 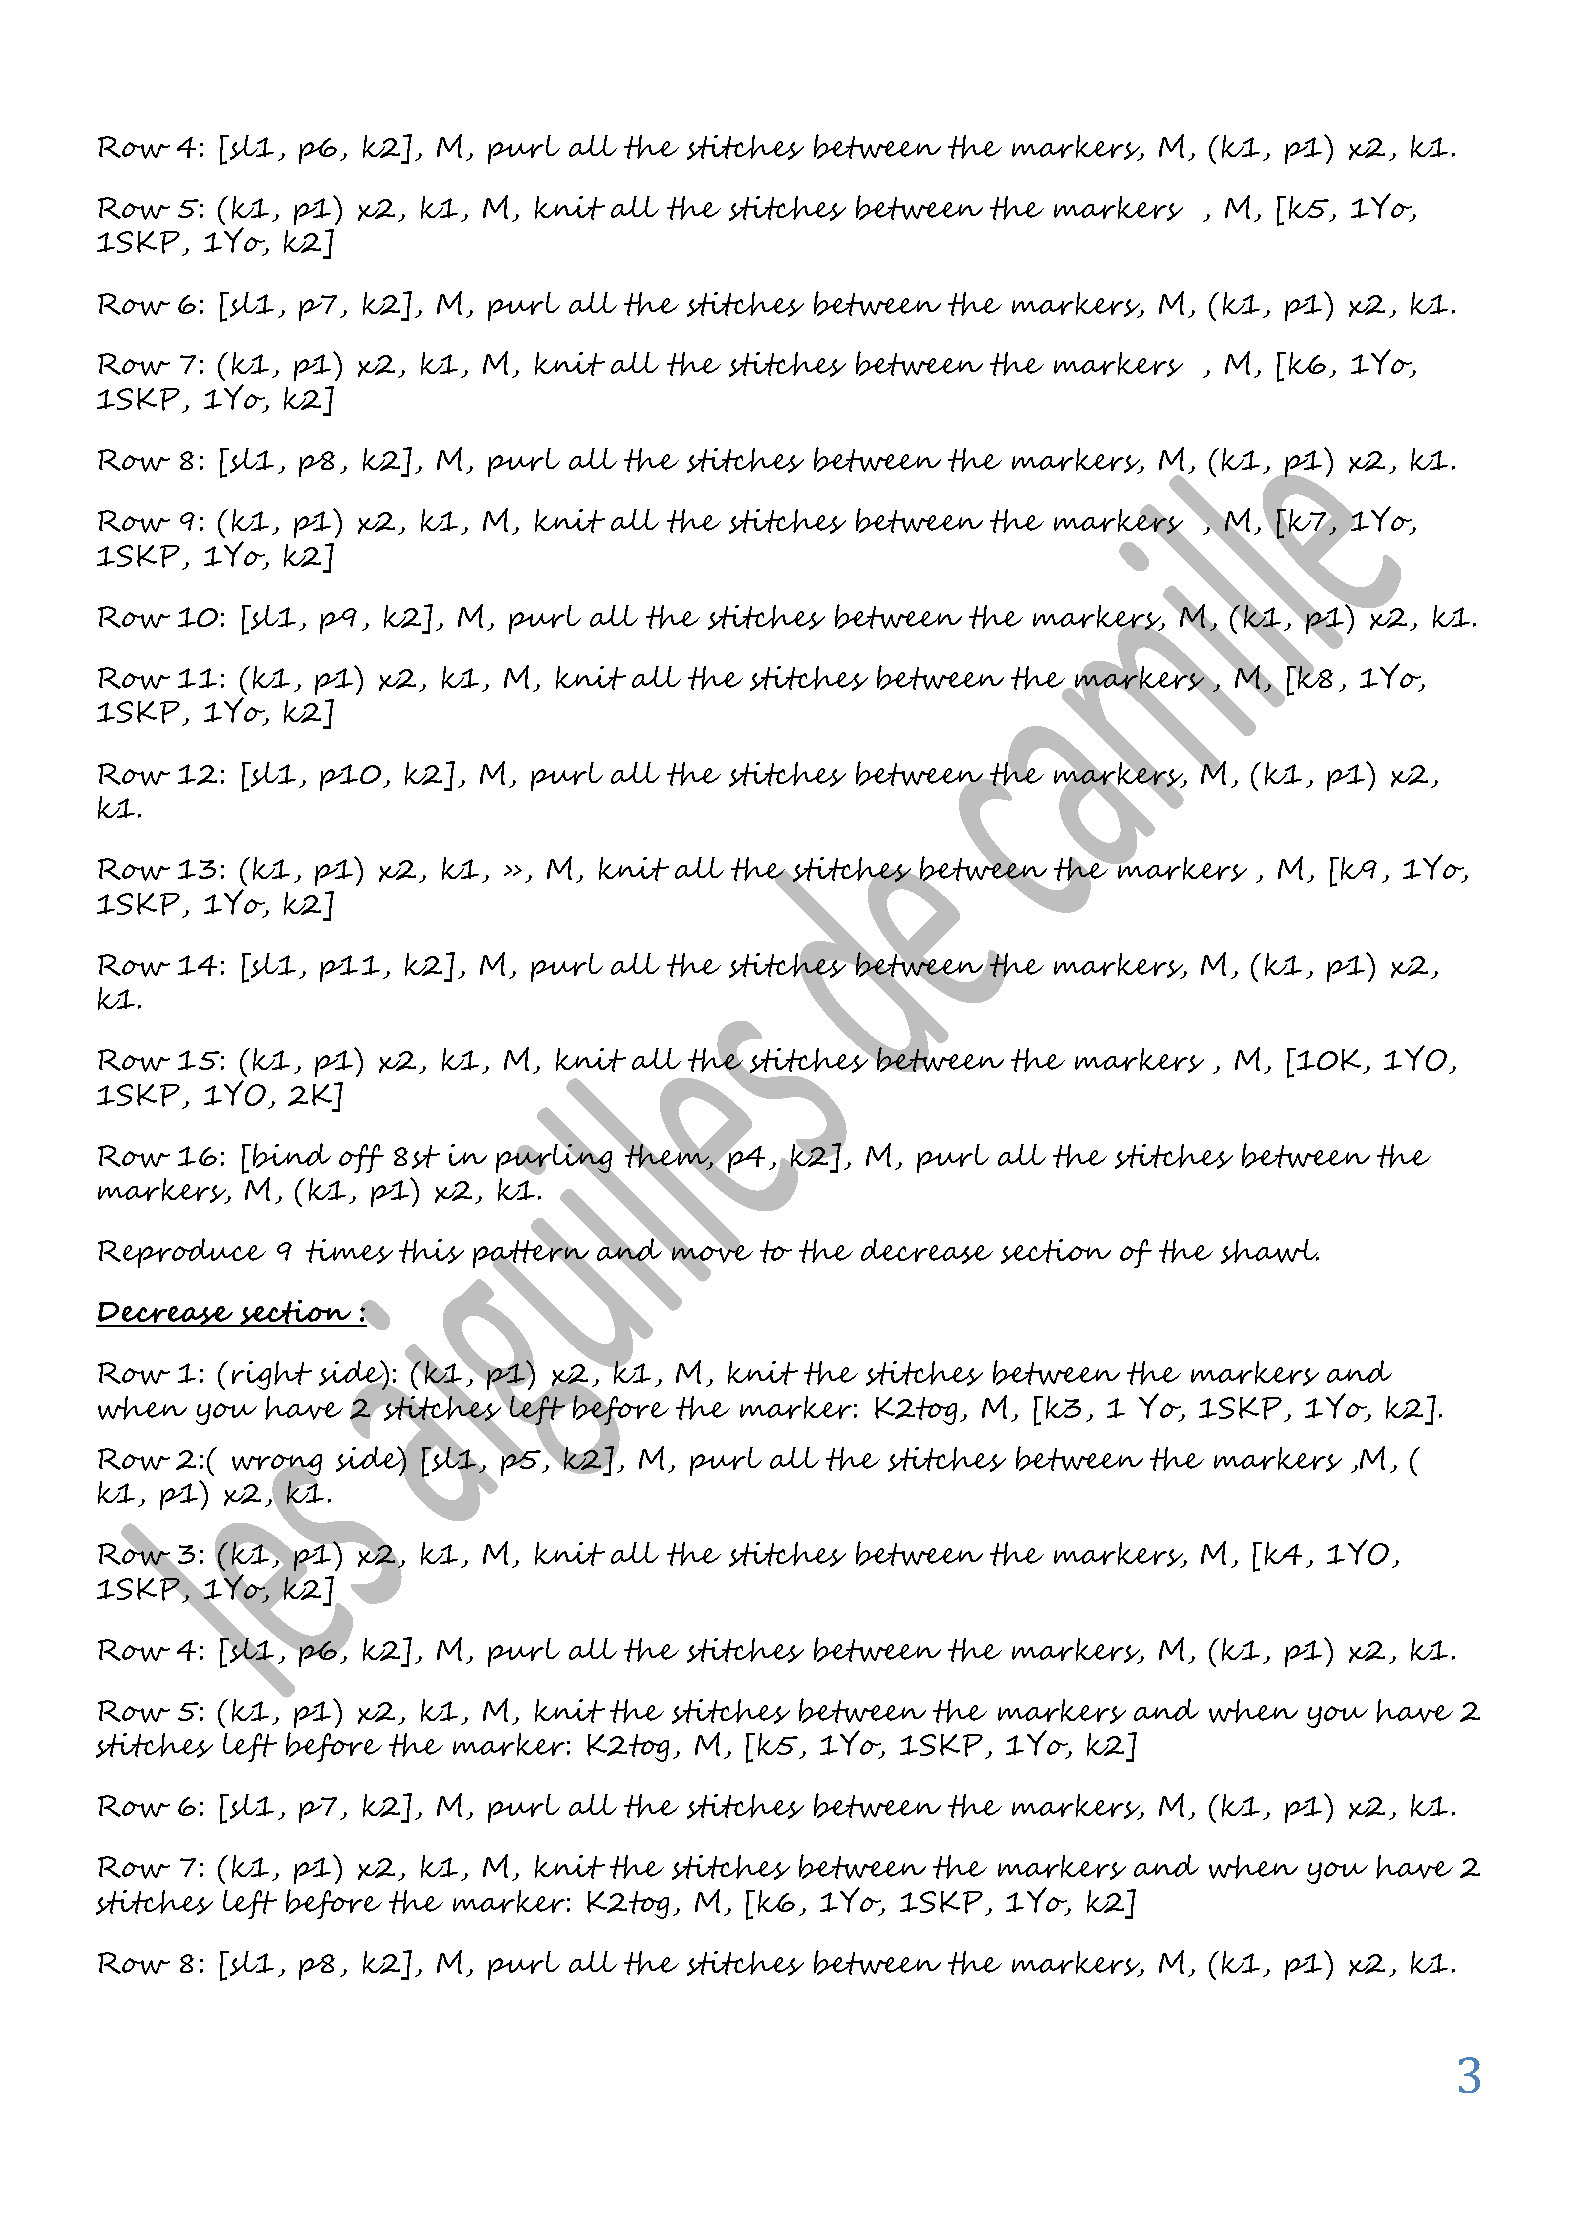 I want to click on this, so click(x=431, y=1251).
